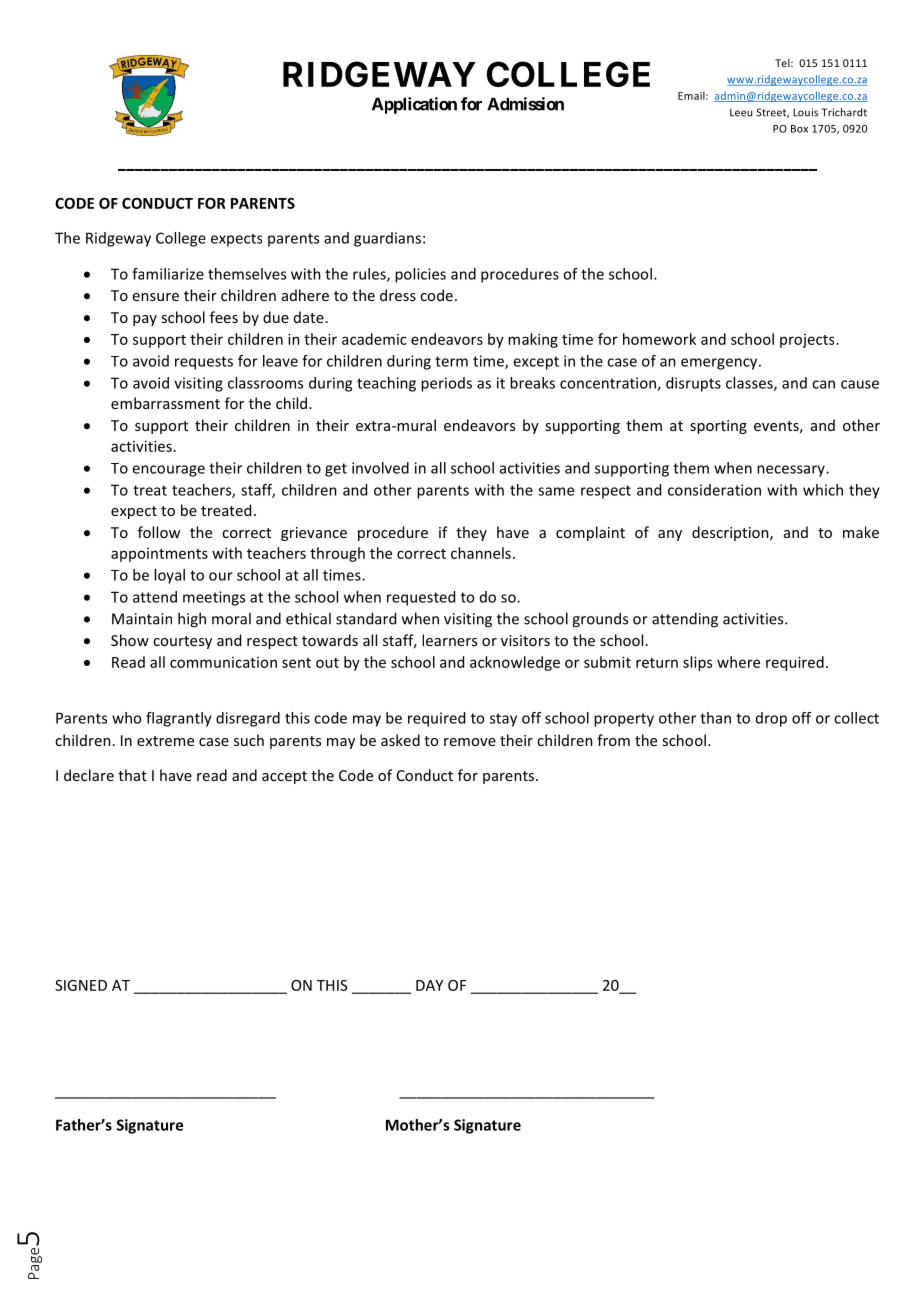  Describe the element at coordinates (168, 471) in the page. I see `encourage` at that location.
